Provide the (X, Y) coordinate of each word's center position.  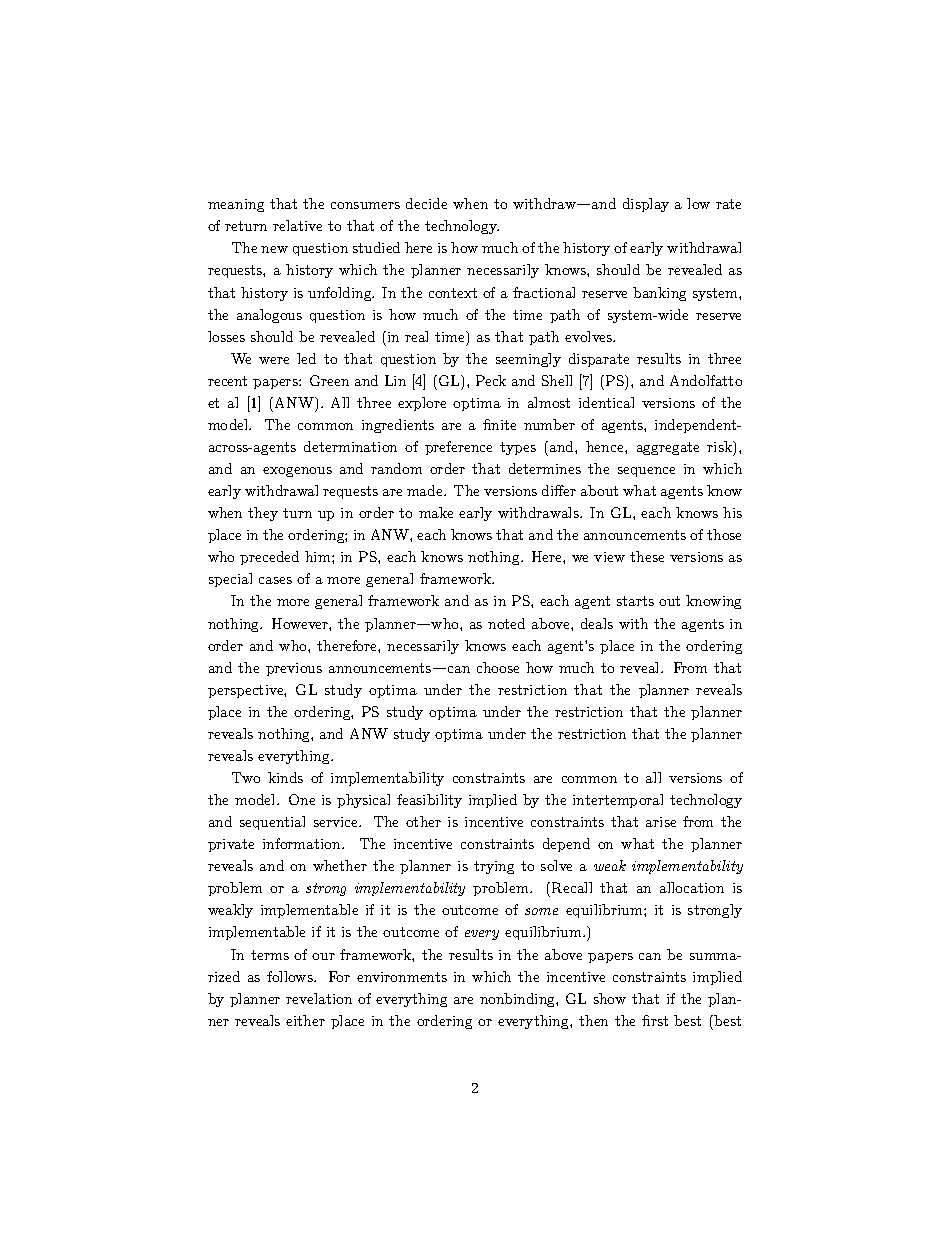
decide (426, 203)
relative (297, 225)
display (646, 205)
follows (291, 976)
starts (635, 601)
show (610, 998)
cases (275, 580)
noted (506, 623)
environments (402, 977)
